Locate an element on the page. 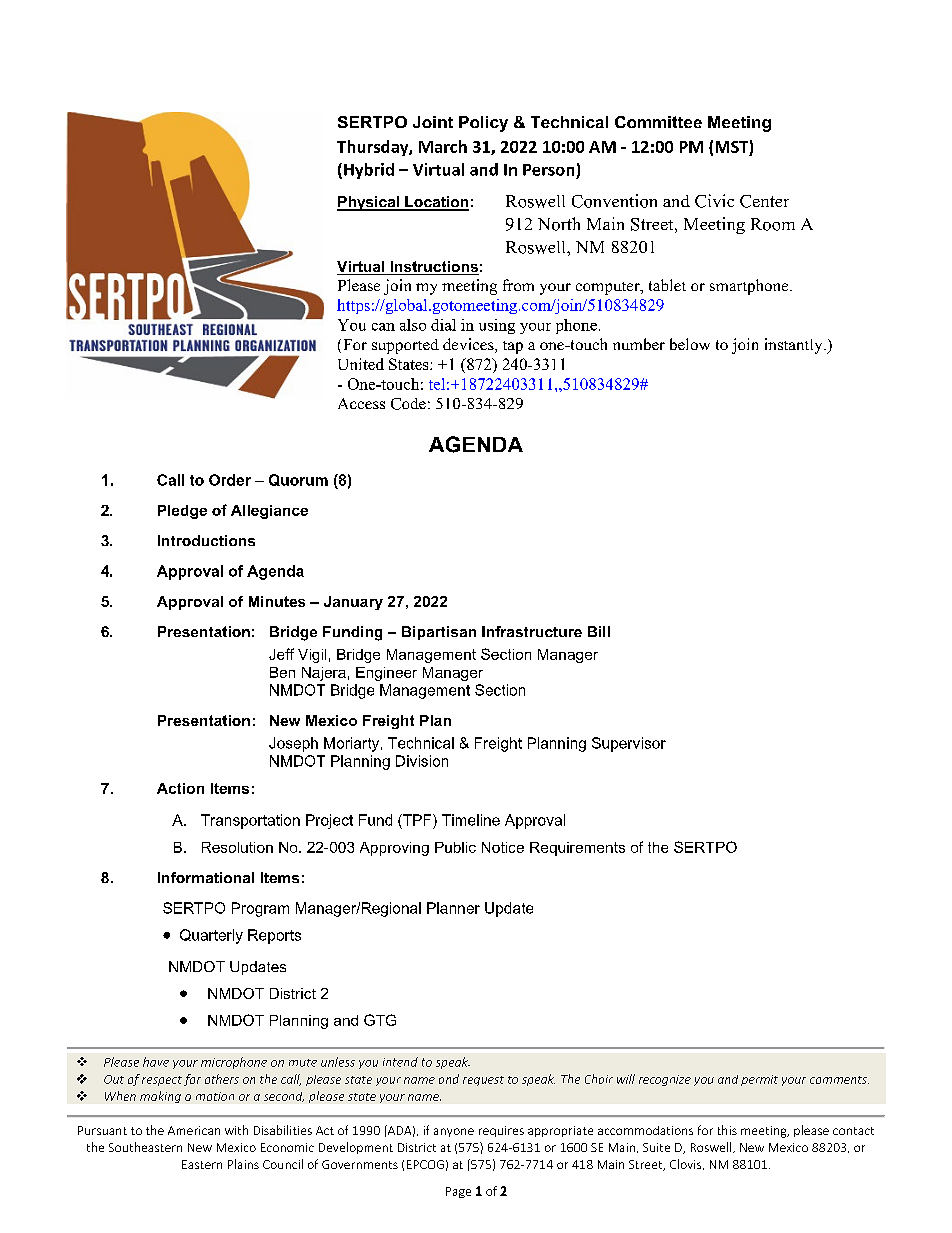  Bipartisan is located at coordinates (439, 633).
